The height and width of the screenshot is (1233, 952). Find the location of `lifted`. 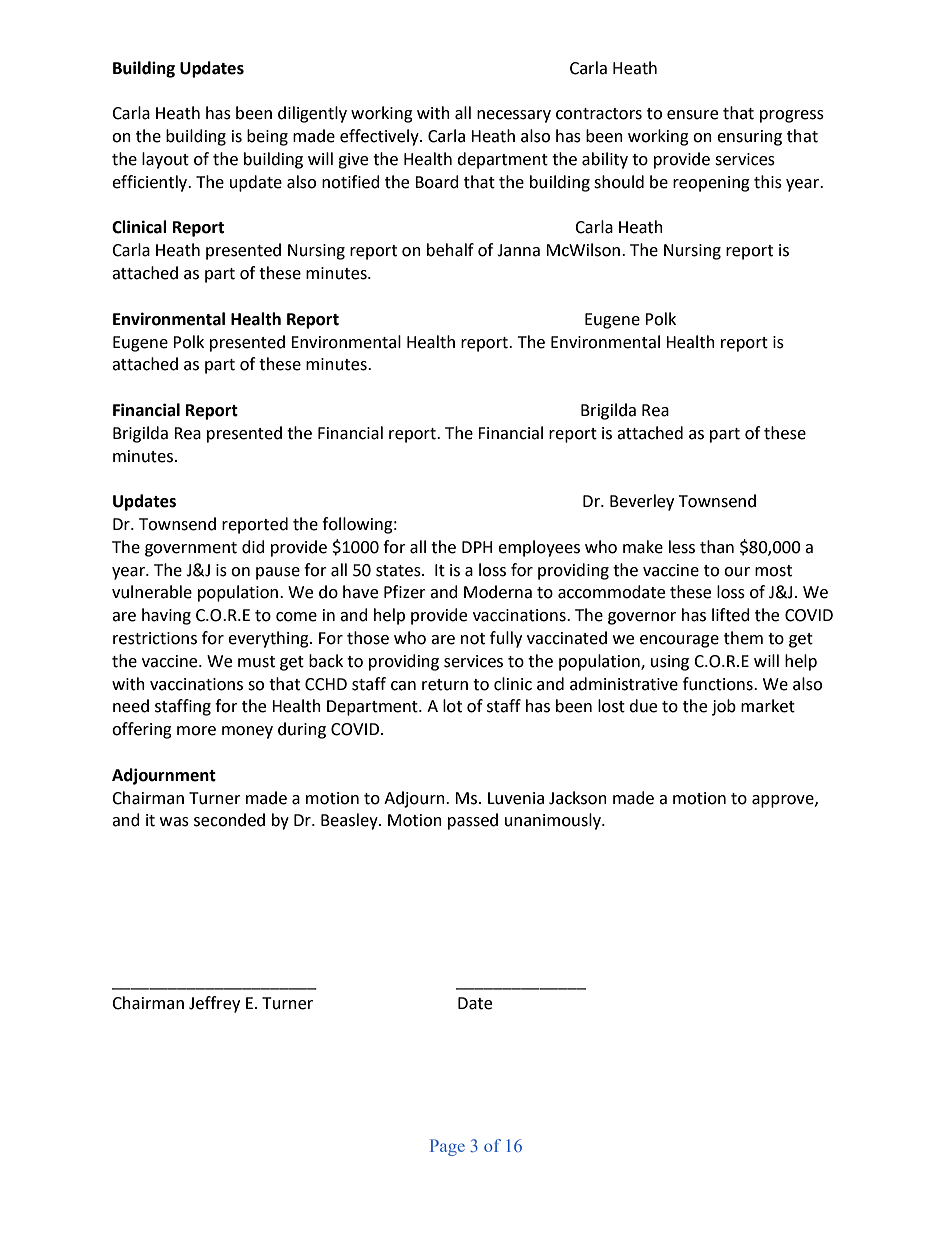

lifted is located at coordinates (731, 615).
